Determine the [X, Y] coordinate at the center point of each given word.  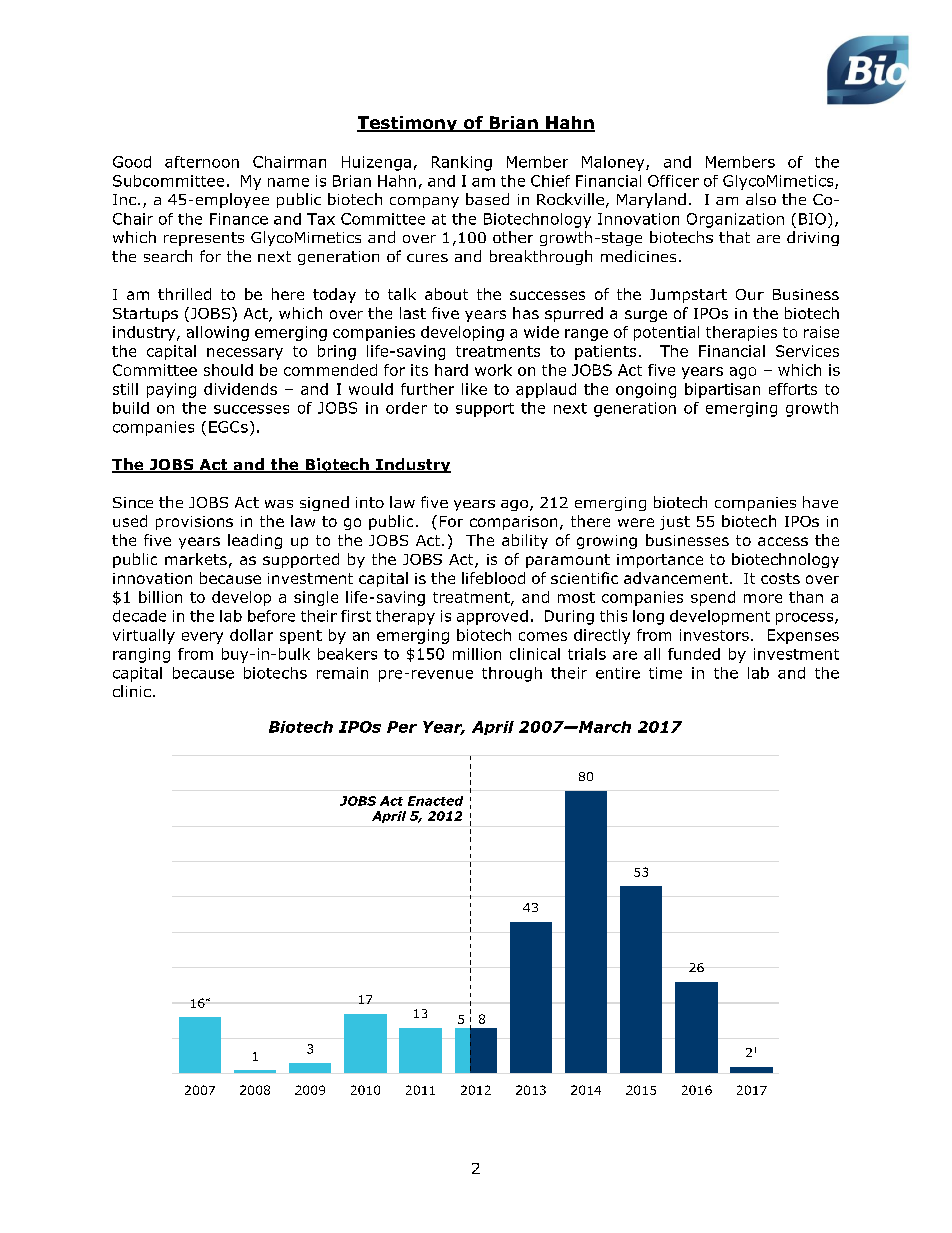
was [279, 504]
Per [402, 727]
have [820, 502]
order [406, 408]
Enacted [435, 801]
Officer [673, 181]
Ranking [462, 163]
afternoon [202, 162]
